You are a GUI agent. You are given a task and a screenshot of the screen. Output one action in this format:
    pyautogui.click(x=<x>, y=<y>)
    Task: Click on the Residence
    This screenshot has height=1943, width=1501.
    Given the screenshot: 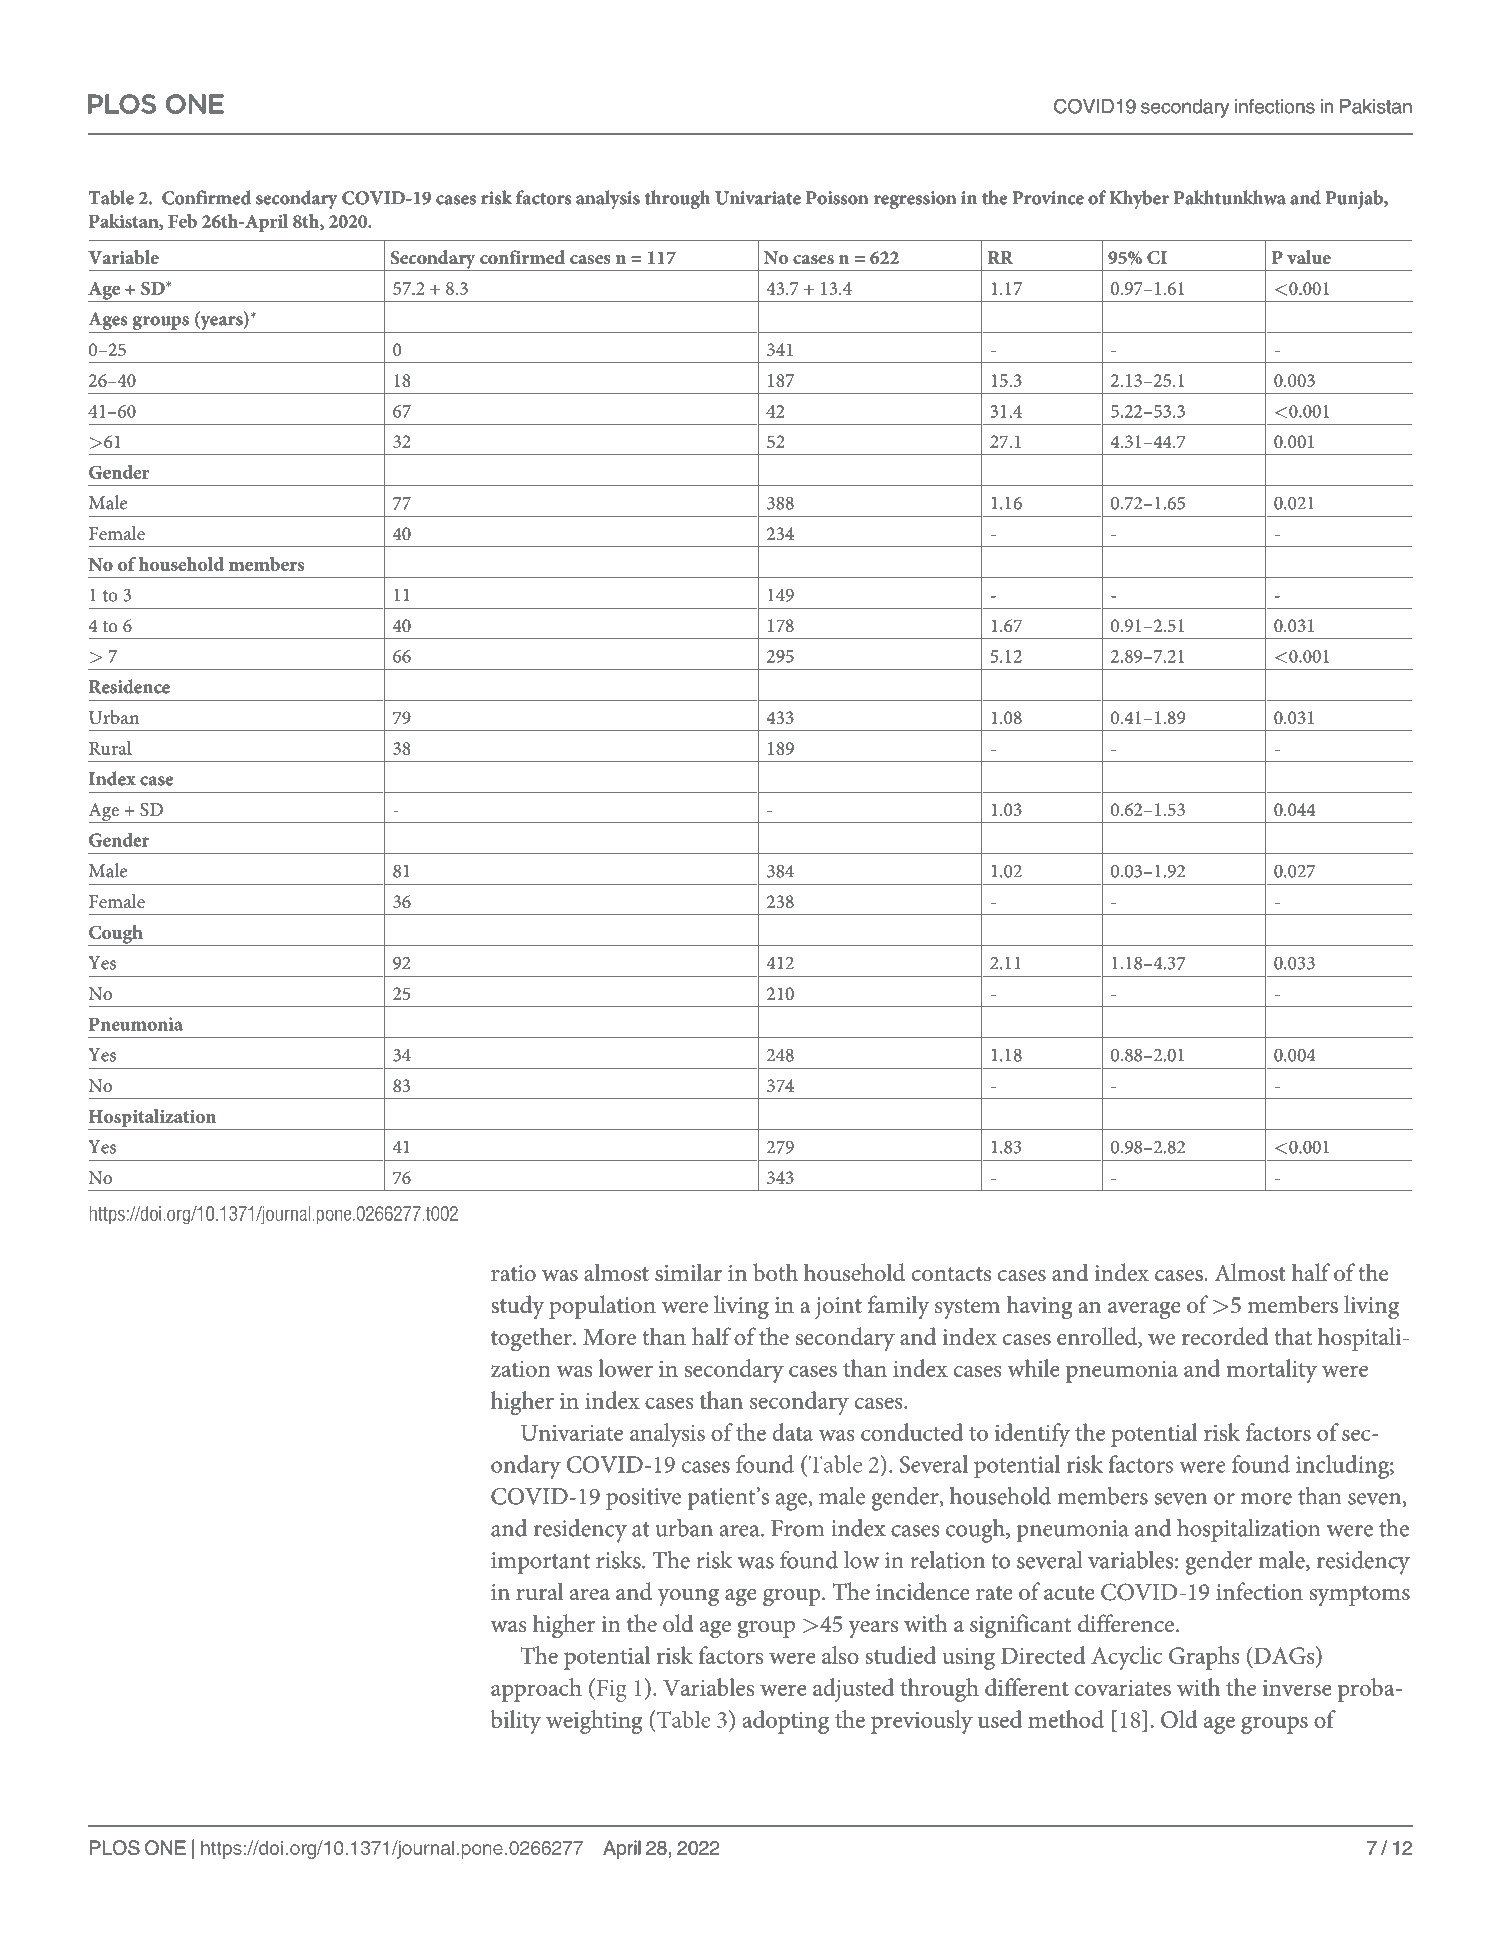 What is the action you would take?
    pyautogui.click(x=129, y=686)
